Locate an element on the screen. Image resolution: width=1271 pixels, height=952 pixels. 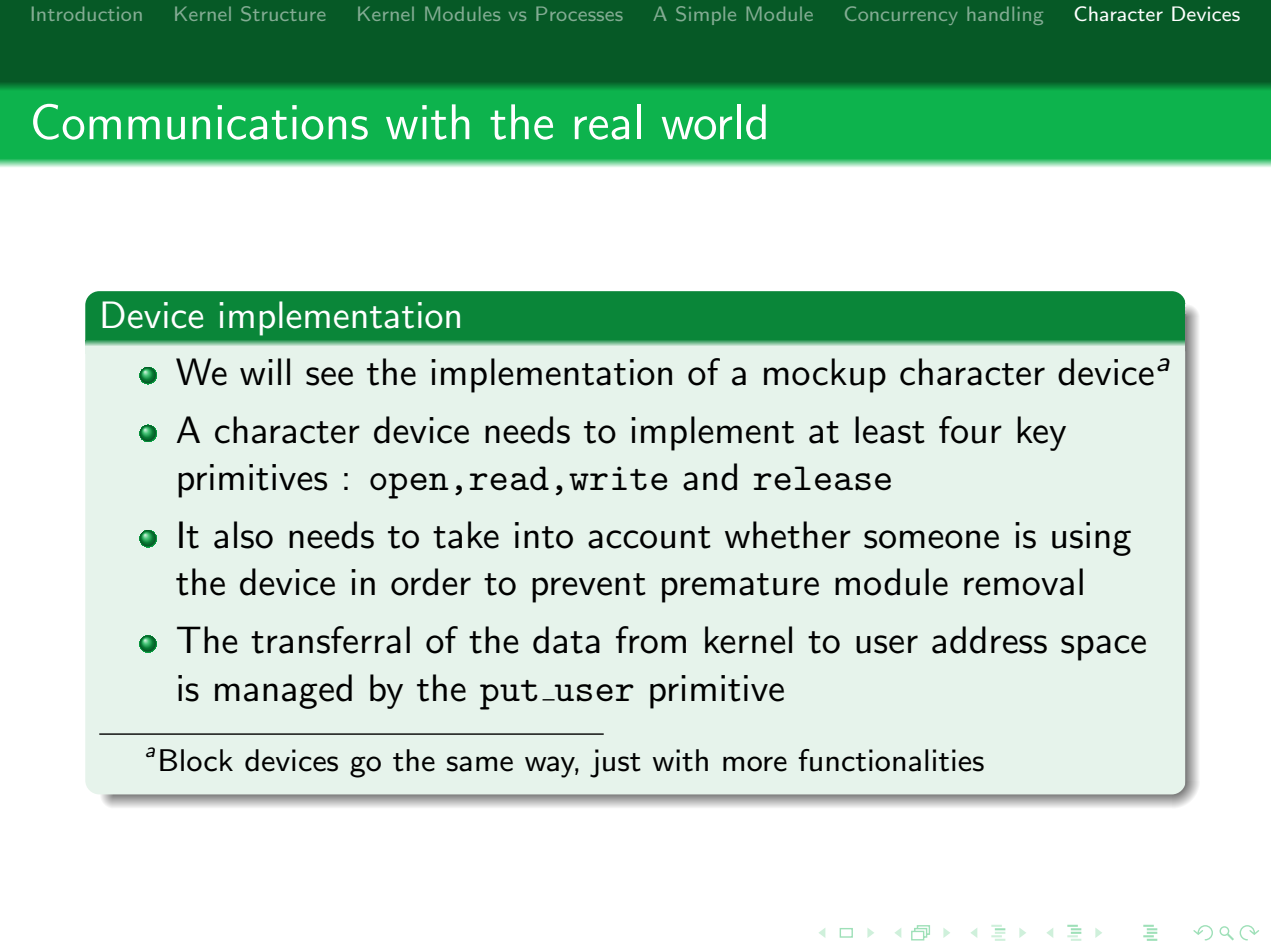
mockup is located at coordinates (825, 375).
